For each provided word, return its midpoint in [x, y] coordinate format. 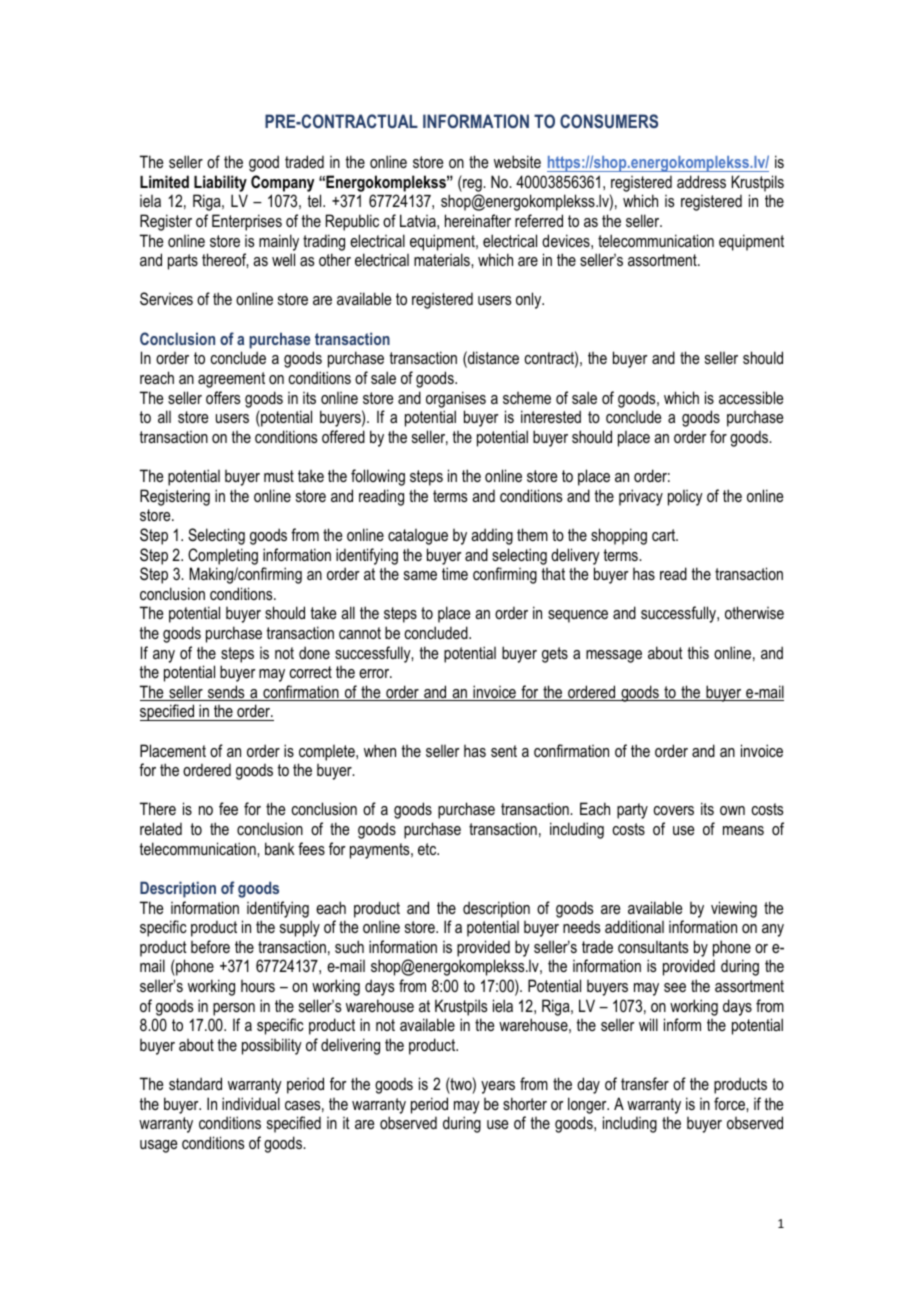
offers [223, 397]
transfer [645, 1083]
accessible [751, 397]
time [455, 573]
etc [428, 849]
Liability [220, 183]
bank [280, 848]
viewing [734, 909]
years [498, 1087]
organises [456, 399]
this [698, 652]
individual [251, 1103]
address [701, 181]
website [517, 161]
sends [226, 693]
